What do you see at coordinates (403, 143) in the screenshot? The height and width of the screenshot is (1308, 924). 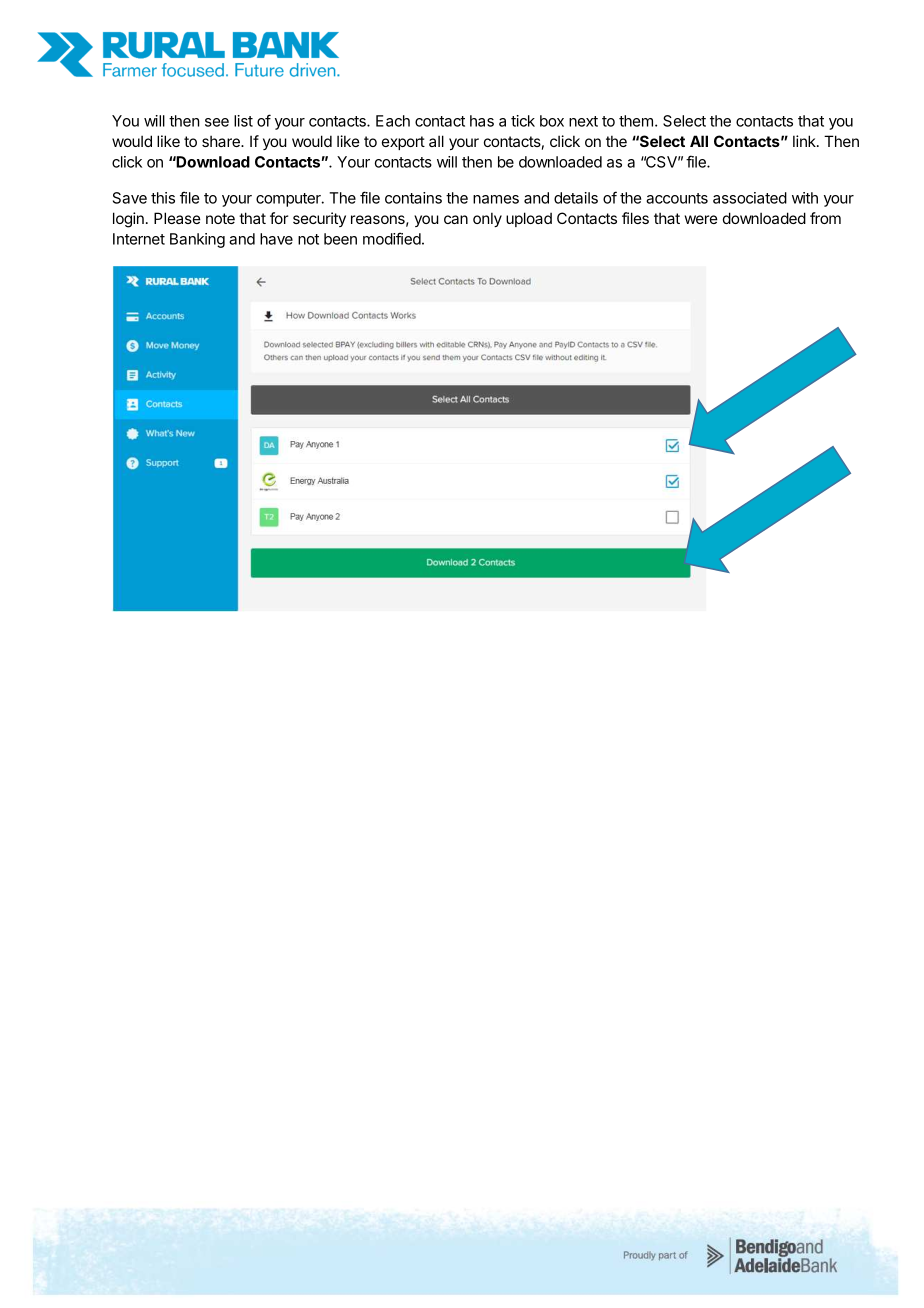 I see `export` at bounding box center [403, 143].
